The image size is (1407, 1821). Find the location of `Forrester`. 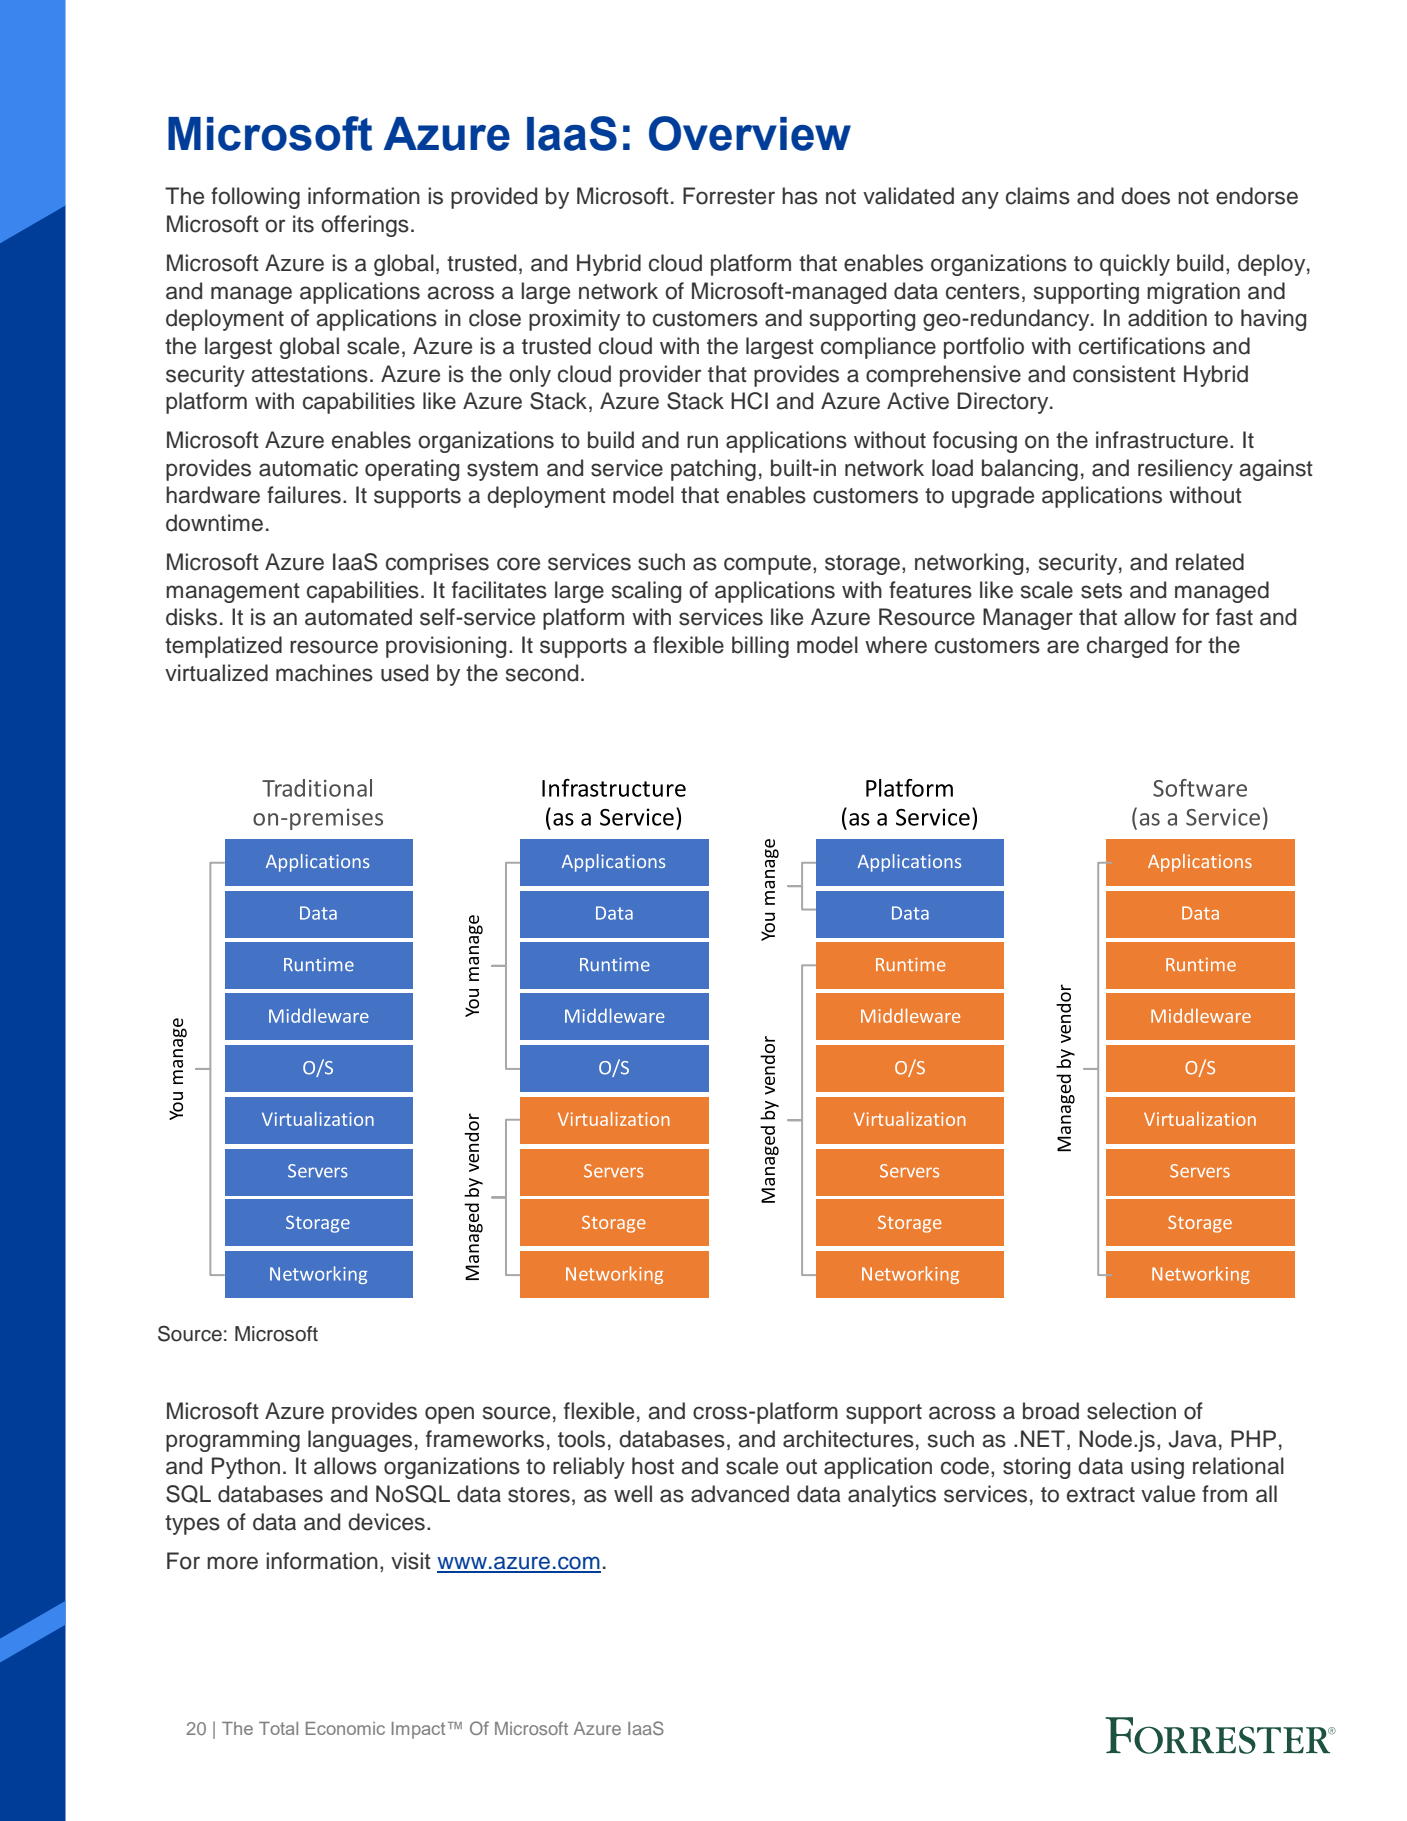

Forrester is located at coordinates (729, 196).
